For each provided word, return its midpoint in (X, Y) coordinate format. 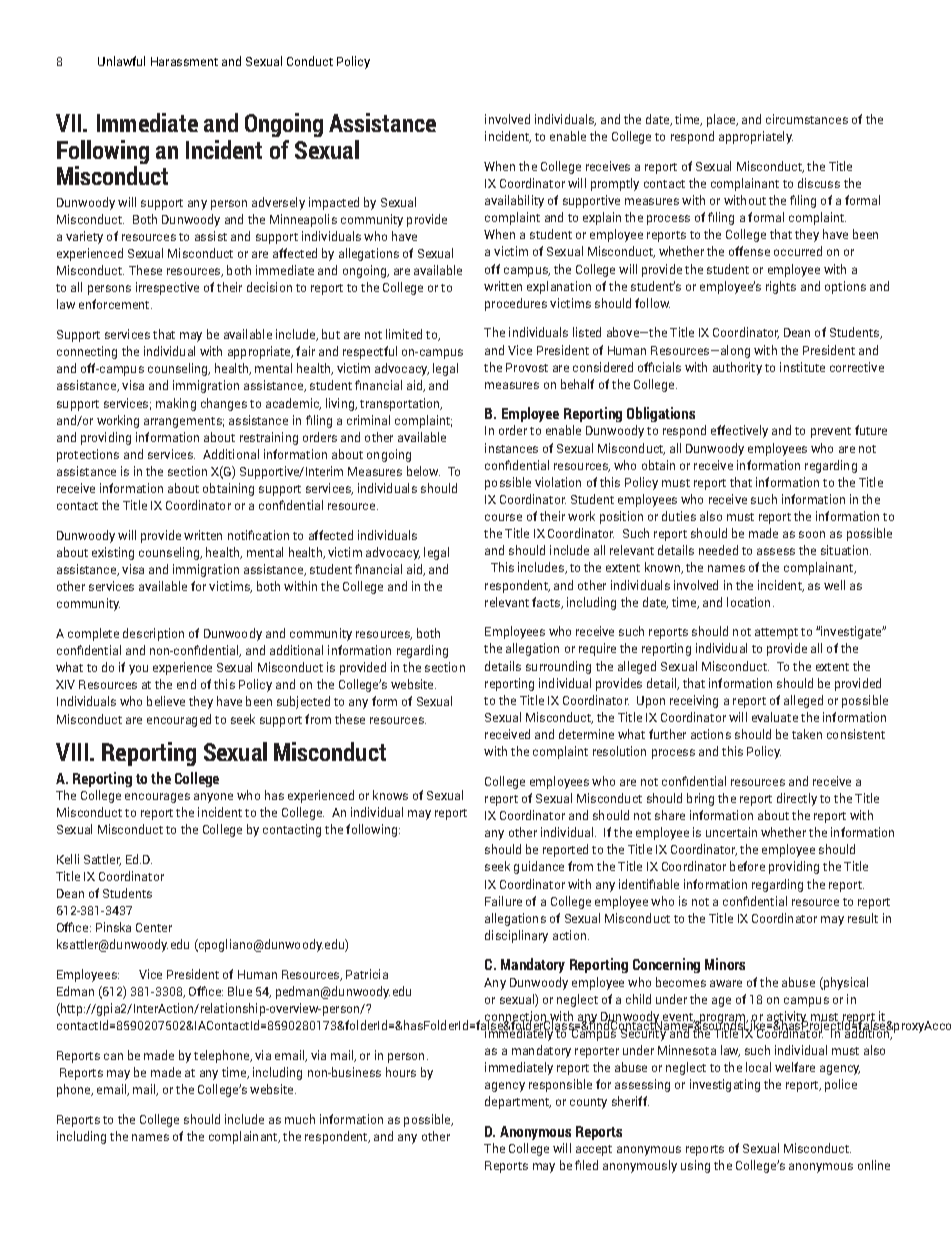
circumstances (807, 119)
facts (547, 603)
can (113, 1056)
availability (514, 201)
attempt (776, 633)
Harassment (184, 61)
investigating (725, 1085)
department (518, 1102)
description (153, 634)
